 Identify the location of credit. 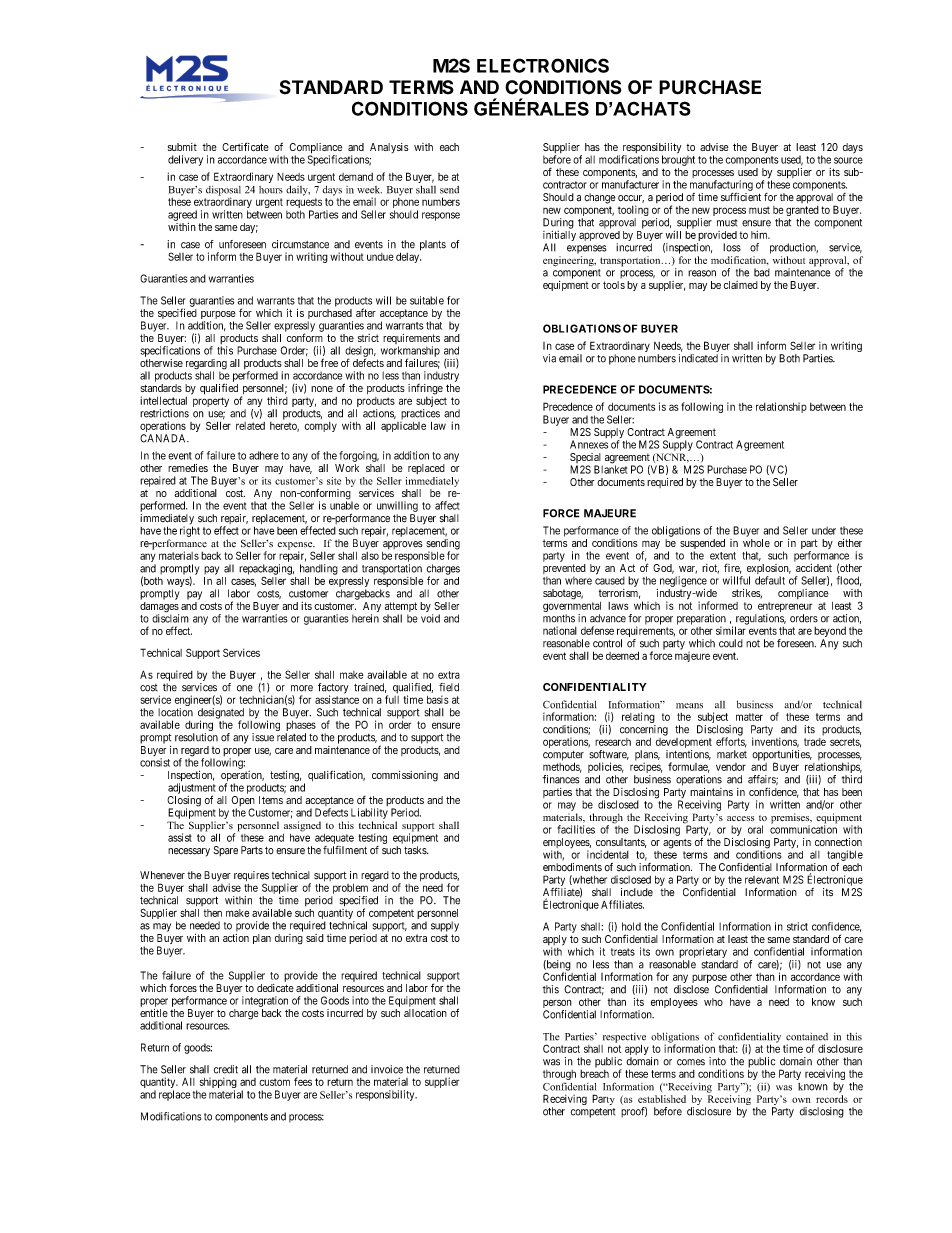
(226, 1069).
